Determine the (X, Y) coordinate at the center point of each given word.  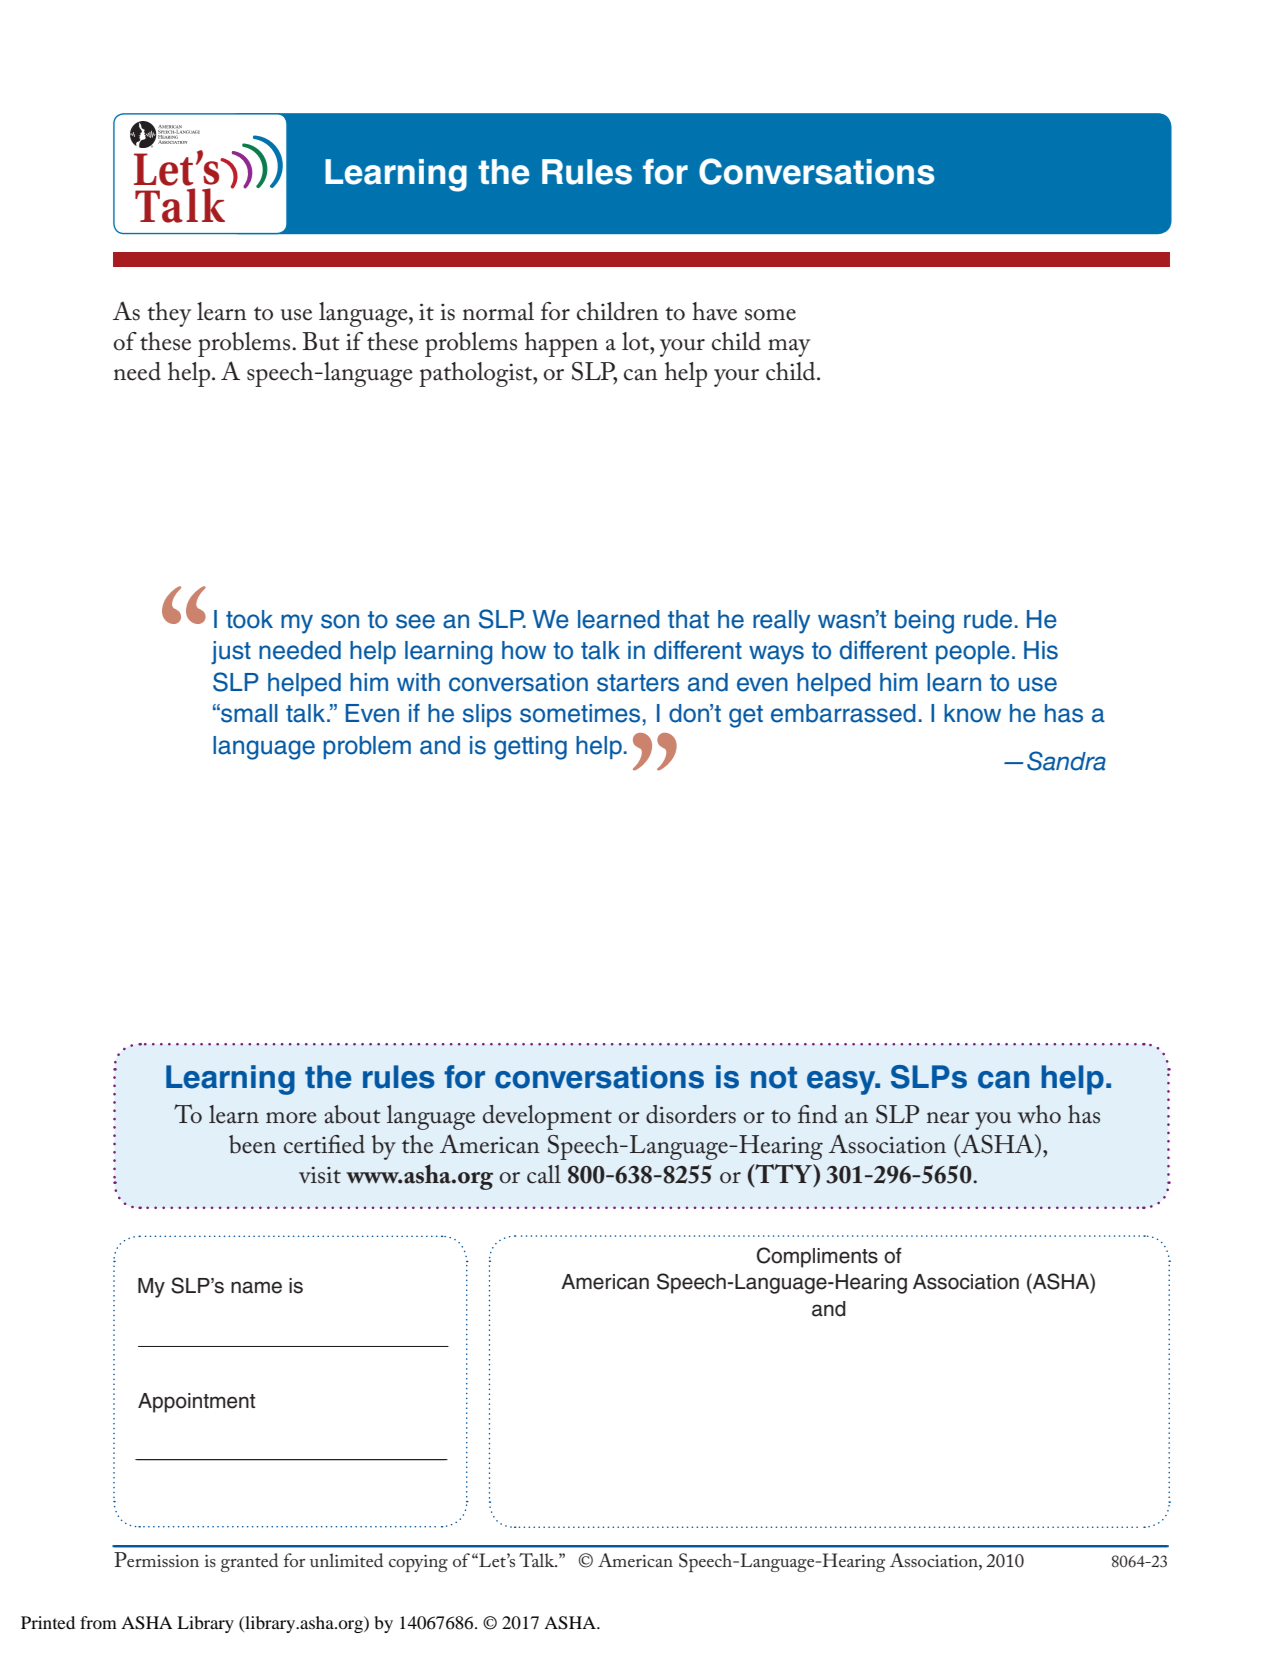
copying (418, 1563)
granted (249, 1562)
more (291, 1118)
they (169, 314)
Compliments (817, 1257)
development (547, 1117)
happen (561, 344)
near (948, 1118)
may (789, 348)
